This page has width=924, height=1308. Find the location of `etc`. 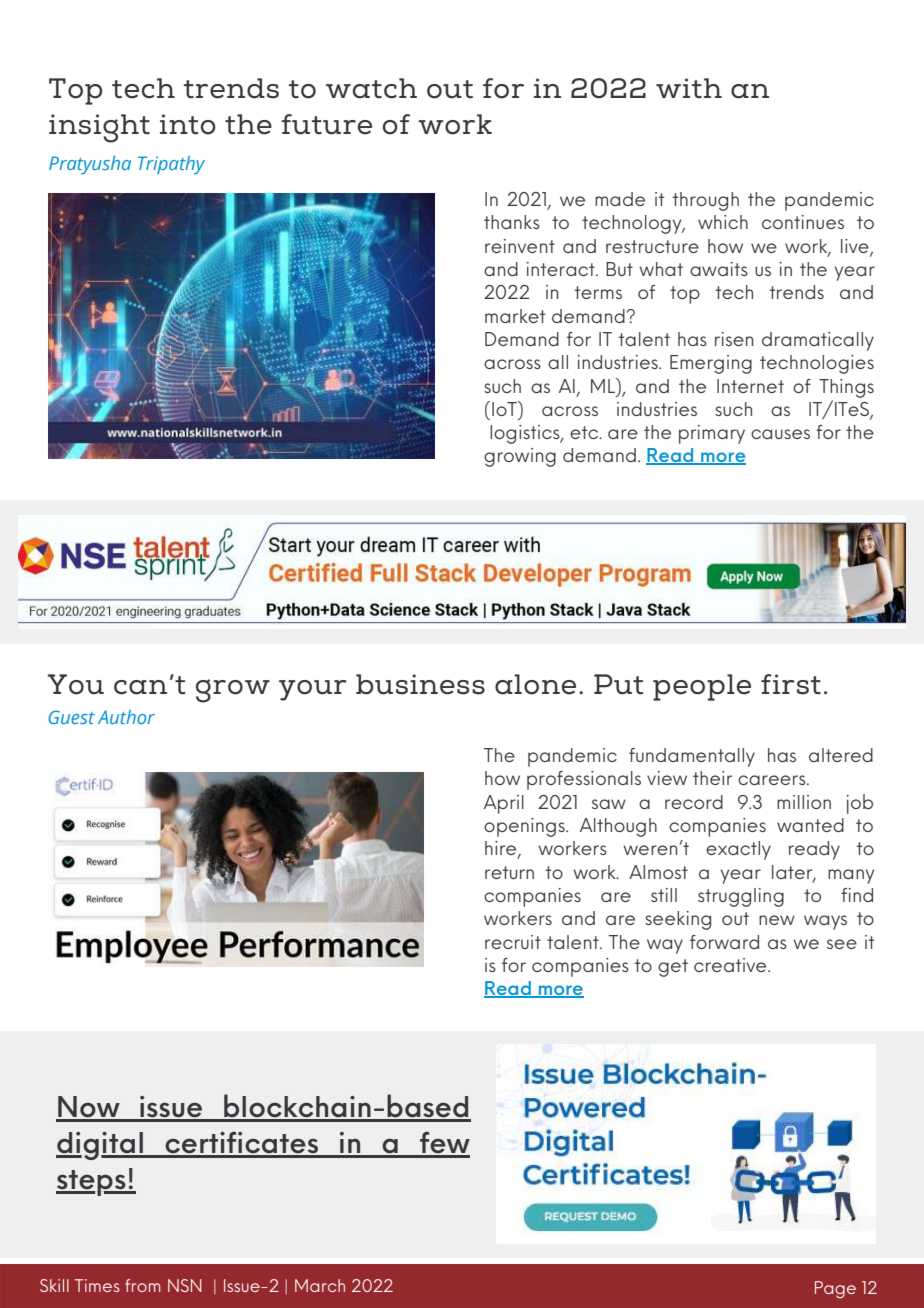

etc is located at coordinates (585, 432).
